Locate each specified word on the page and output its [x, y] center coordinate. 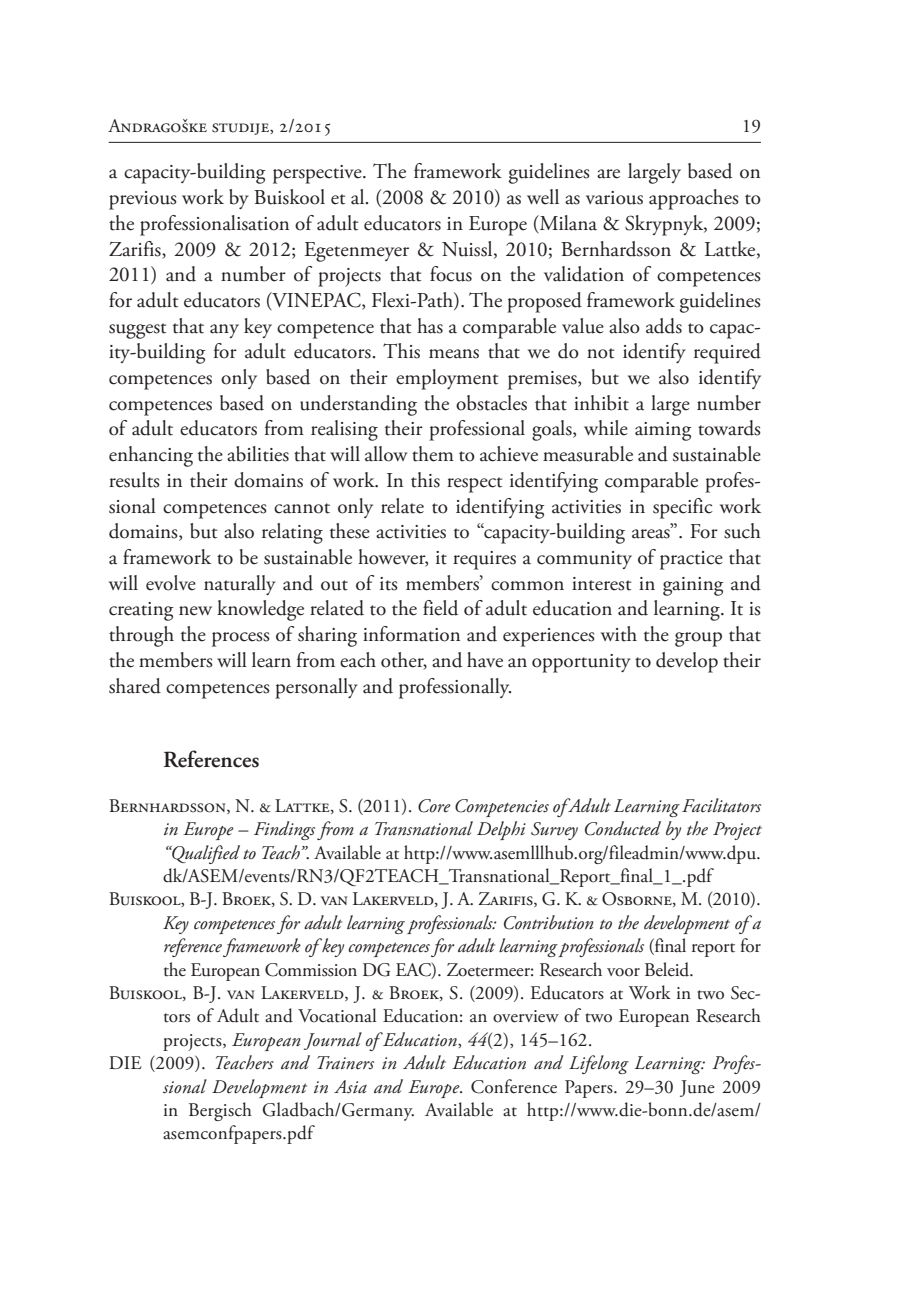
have [485, 660]
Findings [284, 830]
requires [484, 560]
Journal [333, 1041]
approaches [694, 199]
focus [451, 274]
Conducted [623, 828]
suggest [137, 331]
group [698, 639]
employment [447, 379]
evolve [171, 583]
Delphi [501, 830]
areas [652, 533]
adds [664, 326]
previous [143, 200]
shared [135, 686]
